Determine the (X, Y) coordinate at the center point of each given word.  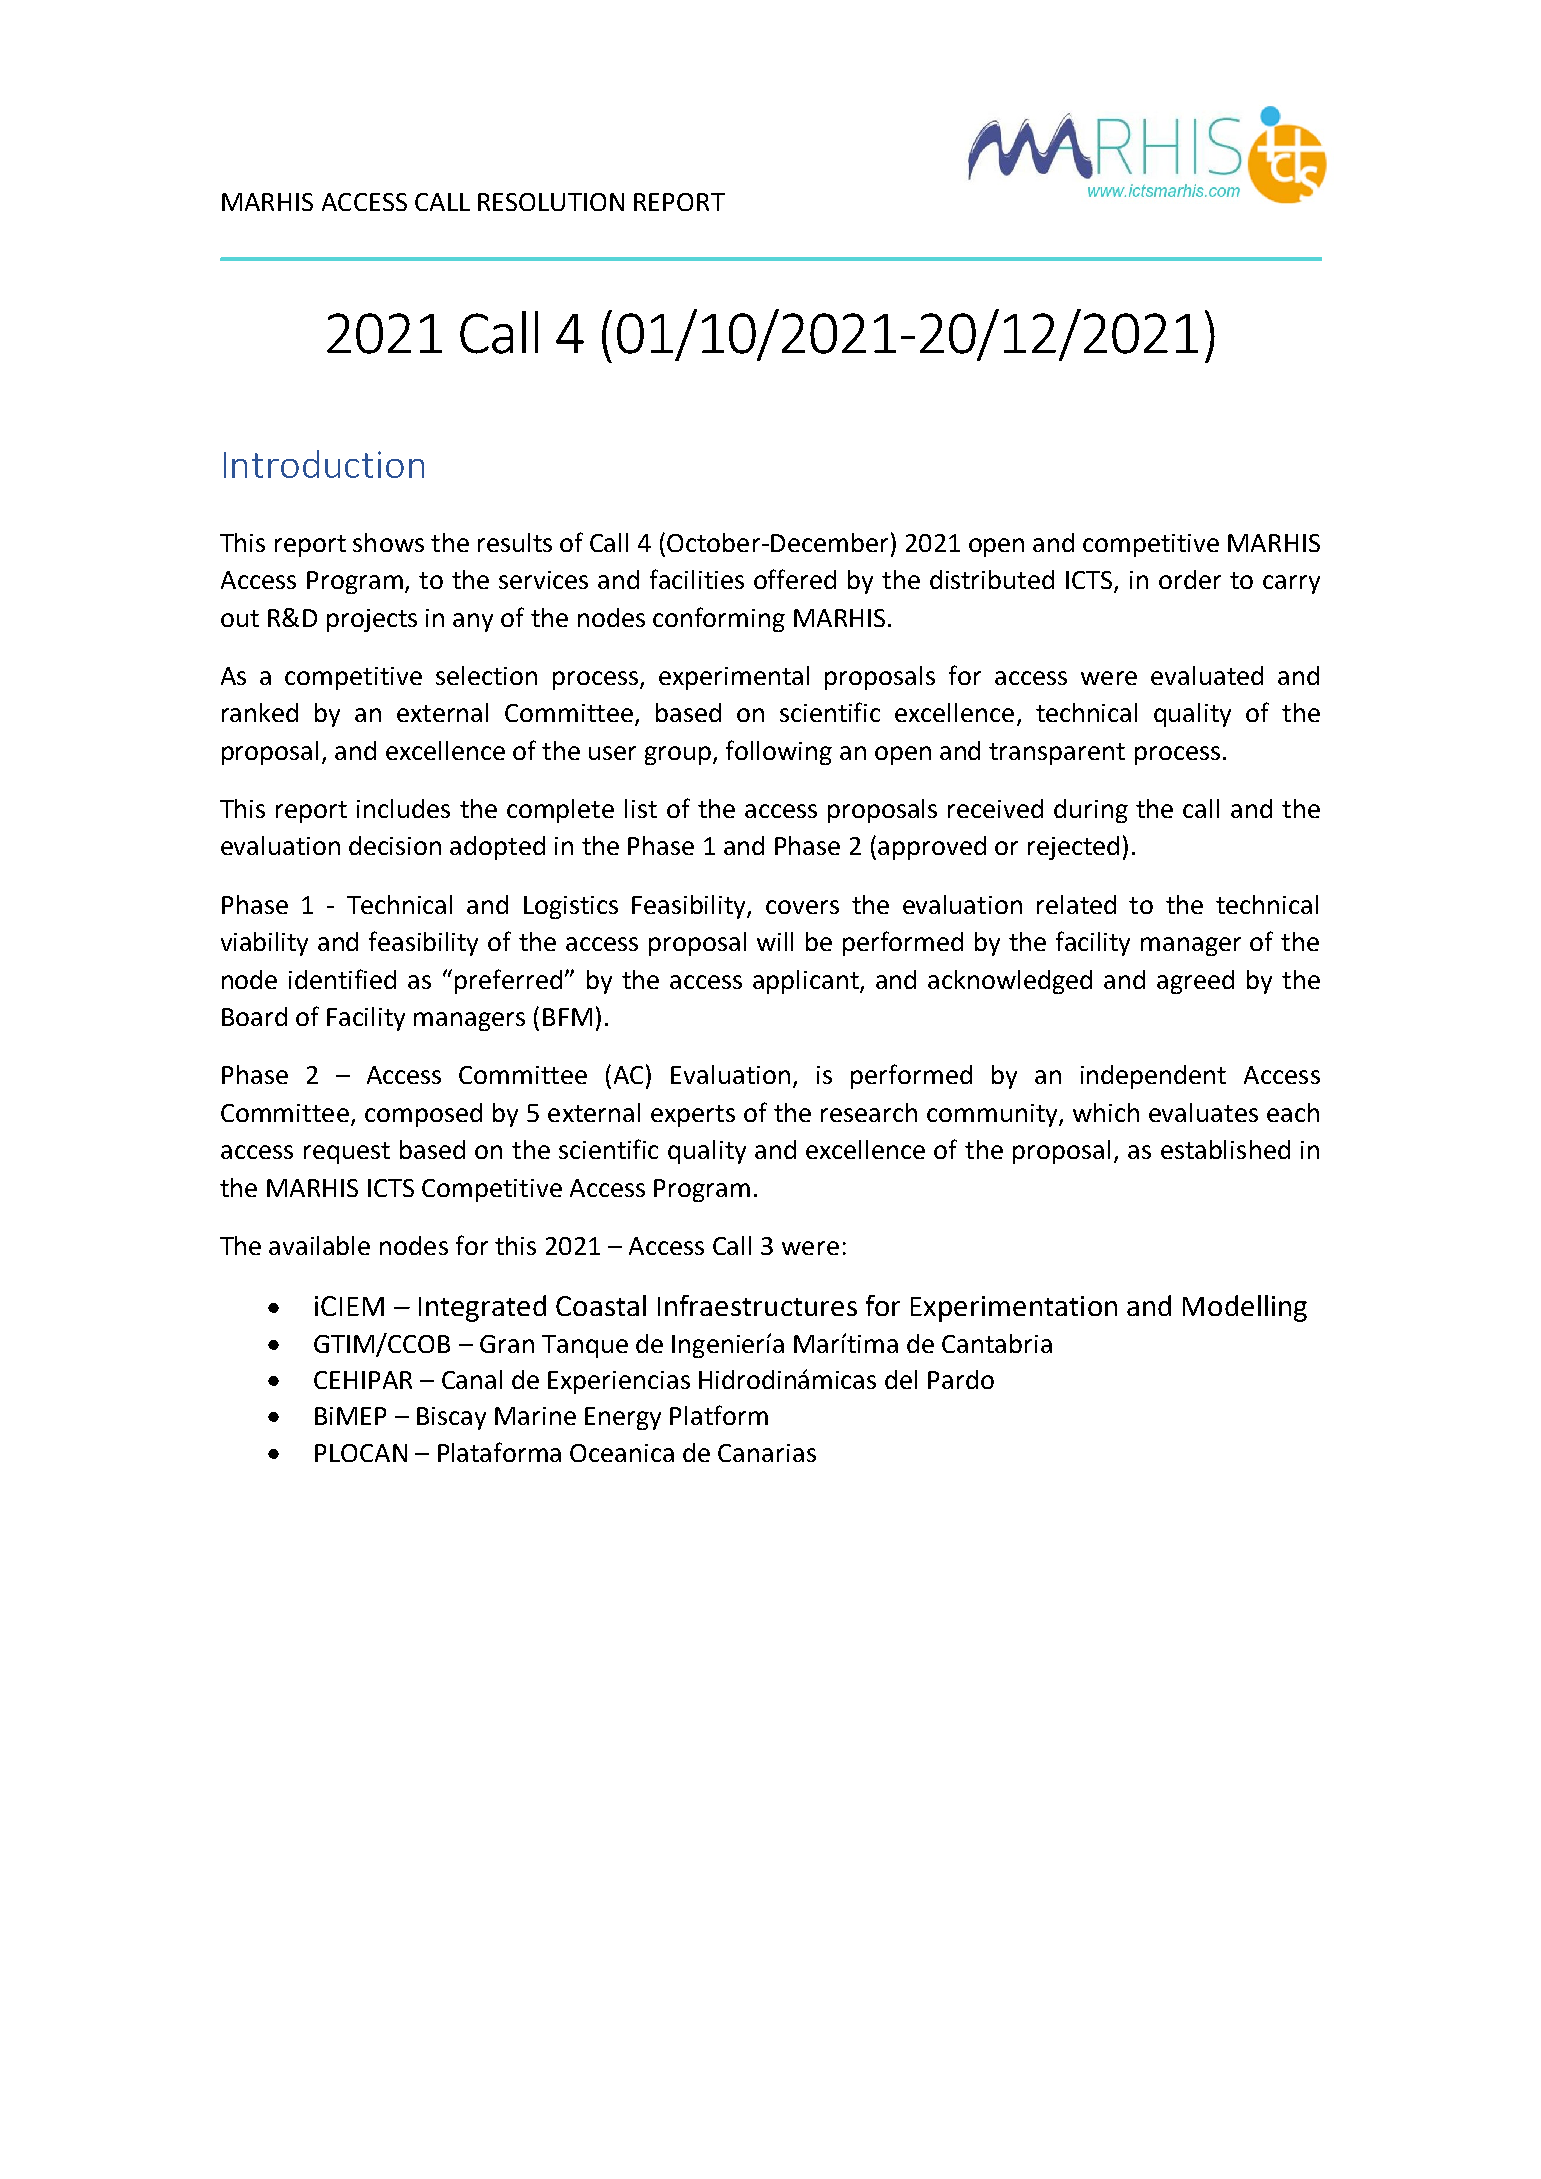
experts (693, 1116)
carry (1291, 584)
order (1190, 579)
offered (795, 579)
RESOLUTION (551, 202)
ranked (260, 712)
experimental (734, 678)
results (515, 542)
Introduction (324, 464)
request (347, 1153)
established (1225, 1149)
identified (342, 979)
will (775, 941)
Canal (472, 1379)
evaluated (1207, 675)
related (1076, 904)
